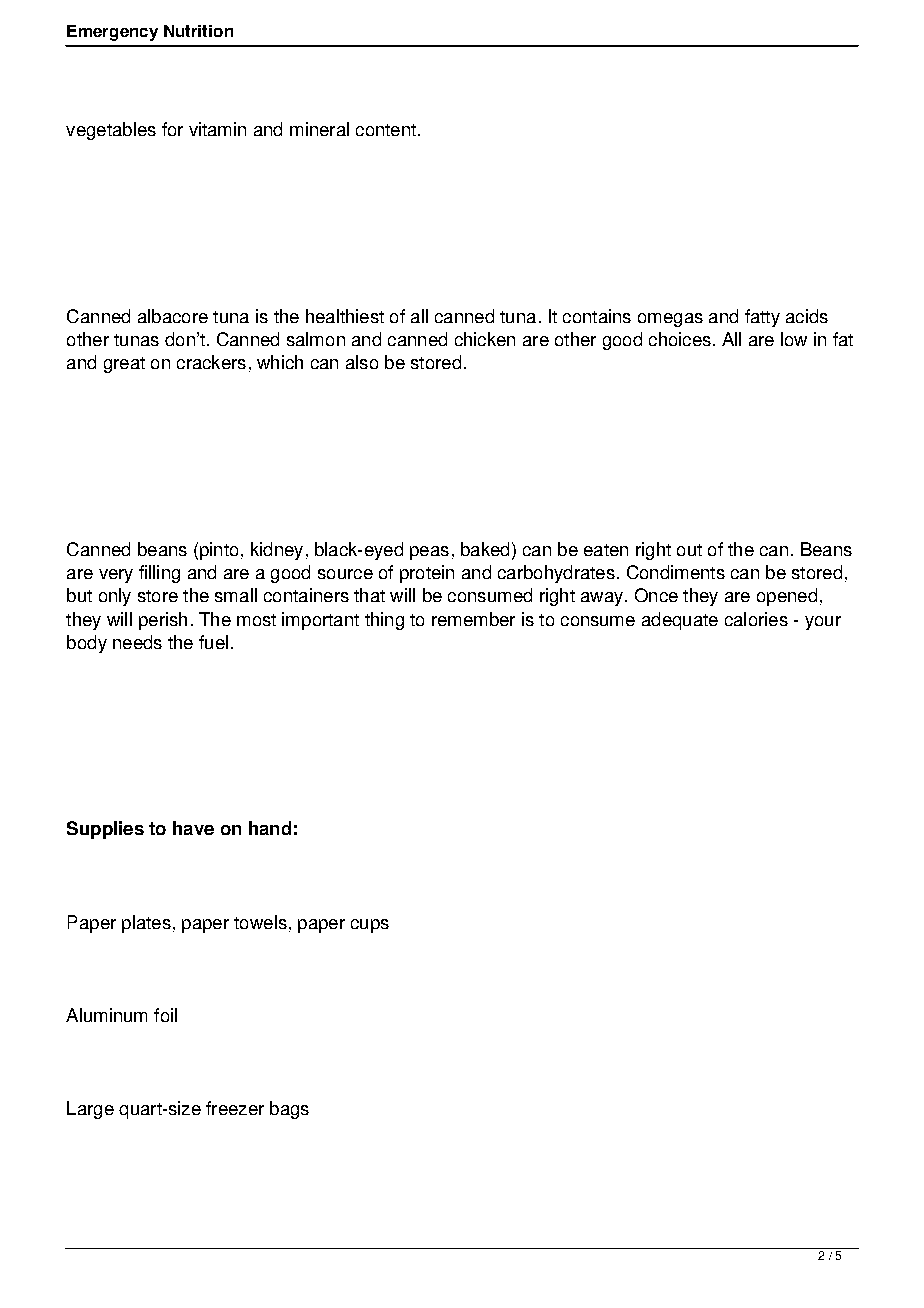 This image has height=1308, width=924. What do you see at coordinates (485, 549) in the image?
I see `baked` at bounding box center [485, 549].
